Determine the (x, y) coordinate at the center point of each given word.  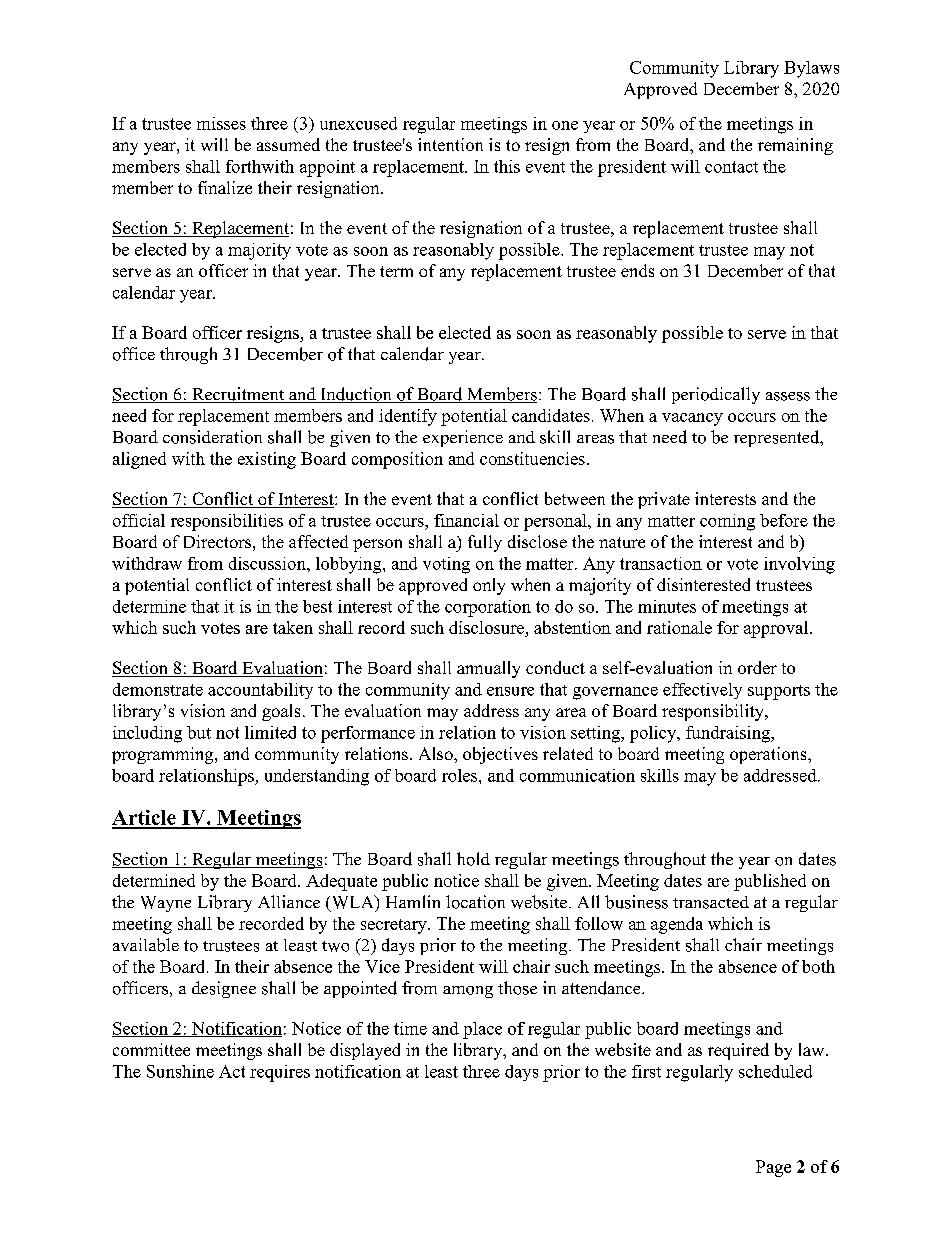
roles (461, 775)
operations (769, 755)
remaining (795, 146)
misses (221, 123)
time (410, 1028)
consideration (212, 437)
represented (778, 438)
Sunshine (180, 1071)
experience (463, 438)
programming (164, 755)
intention (450, 144)
